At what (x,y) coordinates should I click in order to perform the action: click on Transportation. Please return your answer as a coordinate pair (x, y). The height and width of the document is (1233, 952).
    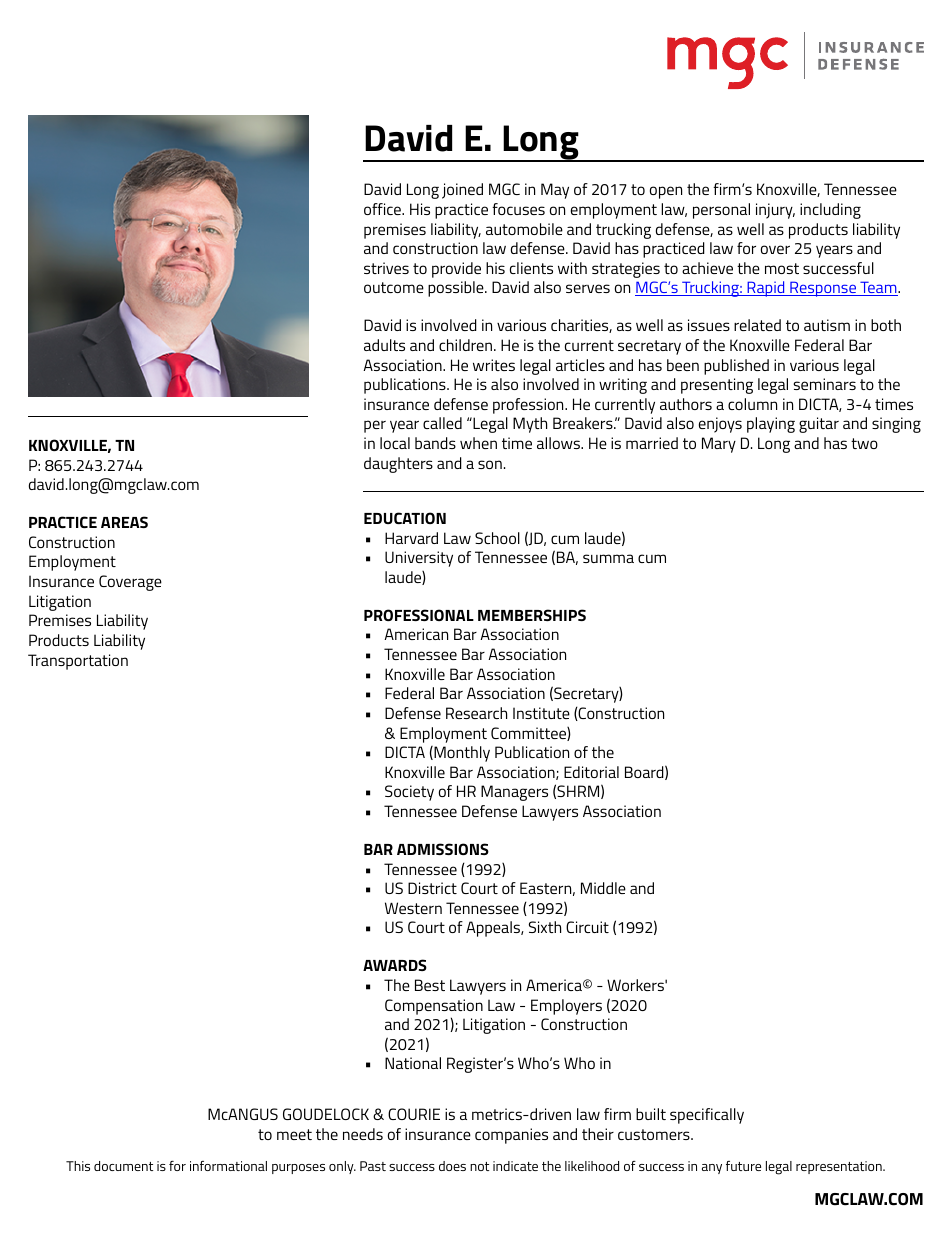
    Looking at the image, I should click on (78, 662).
